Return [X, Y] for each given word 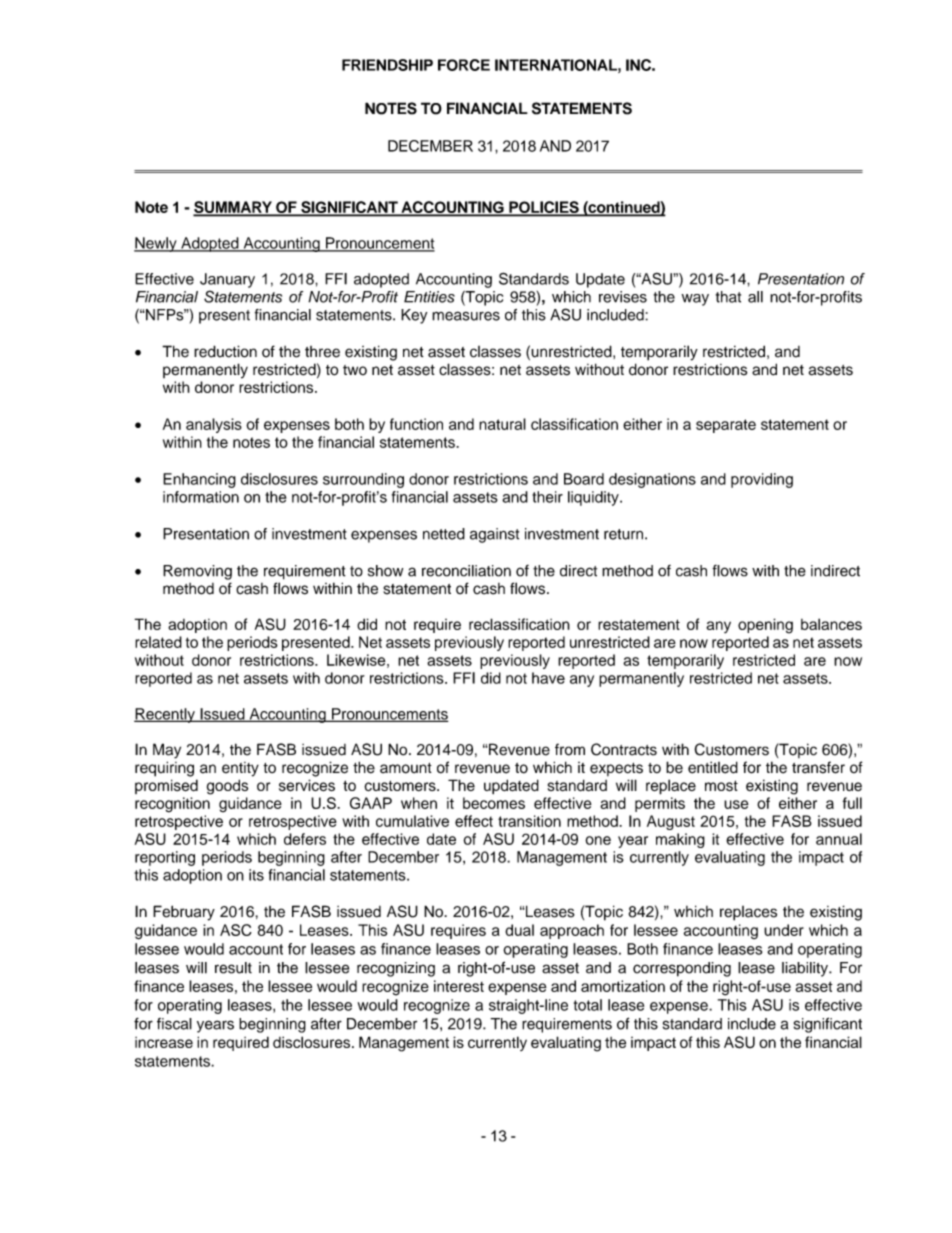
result [233, 968]
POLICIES [544, 208]
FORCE [464, 65]
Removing [197, 572]
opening [765, 626]
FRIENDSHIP [387, 65]
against [494, 535]
